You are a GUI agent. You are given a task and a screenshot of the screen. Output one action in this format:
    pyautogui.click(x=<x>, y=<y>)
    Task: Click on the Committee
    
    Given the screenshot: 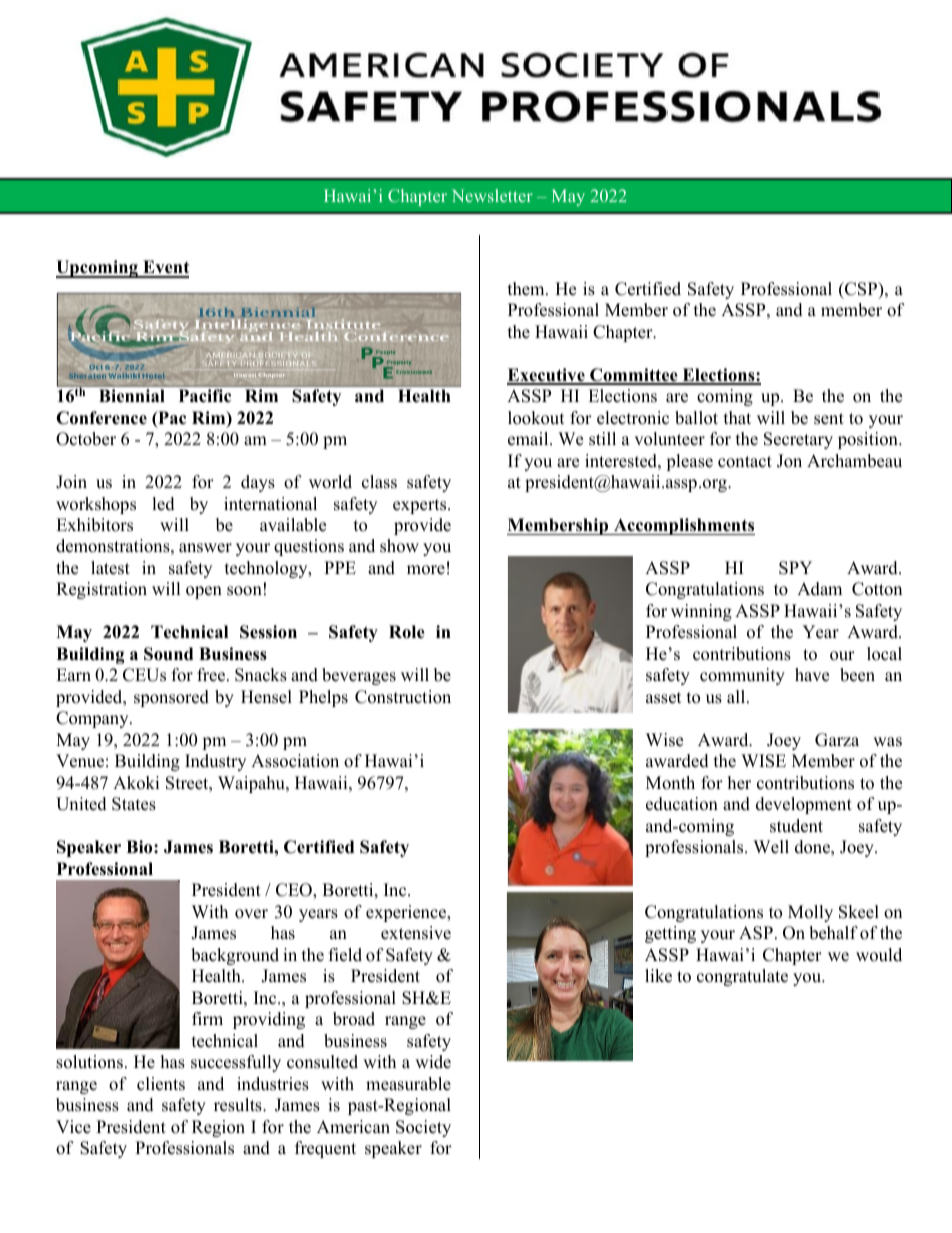 What is the action you would take?
    pyautogui.click(x=634, y=376)
